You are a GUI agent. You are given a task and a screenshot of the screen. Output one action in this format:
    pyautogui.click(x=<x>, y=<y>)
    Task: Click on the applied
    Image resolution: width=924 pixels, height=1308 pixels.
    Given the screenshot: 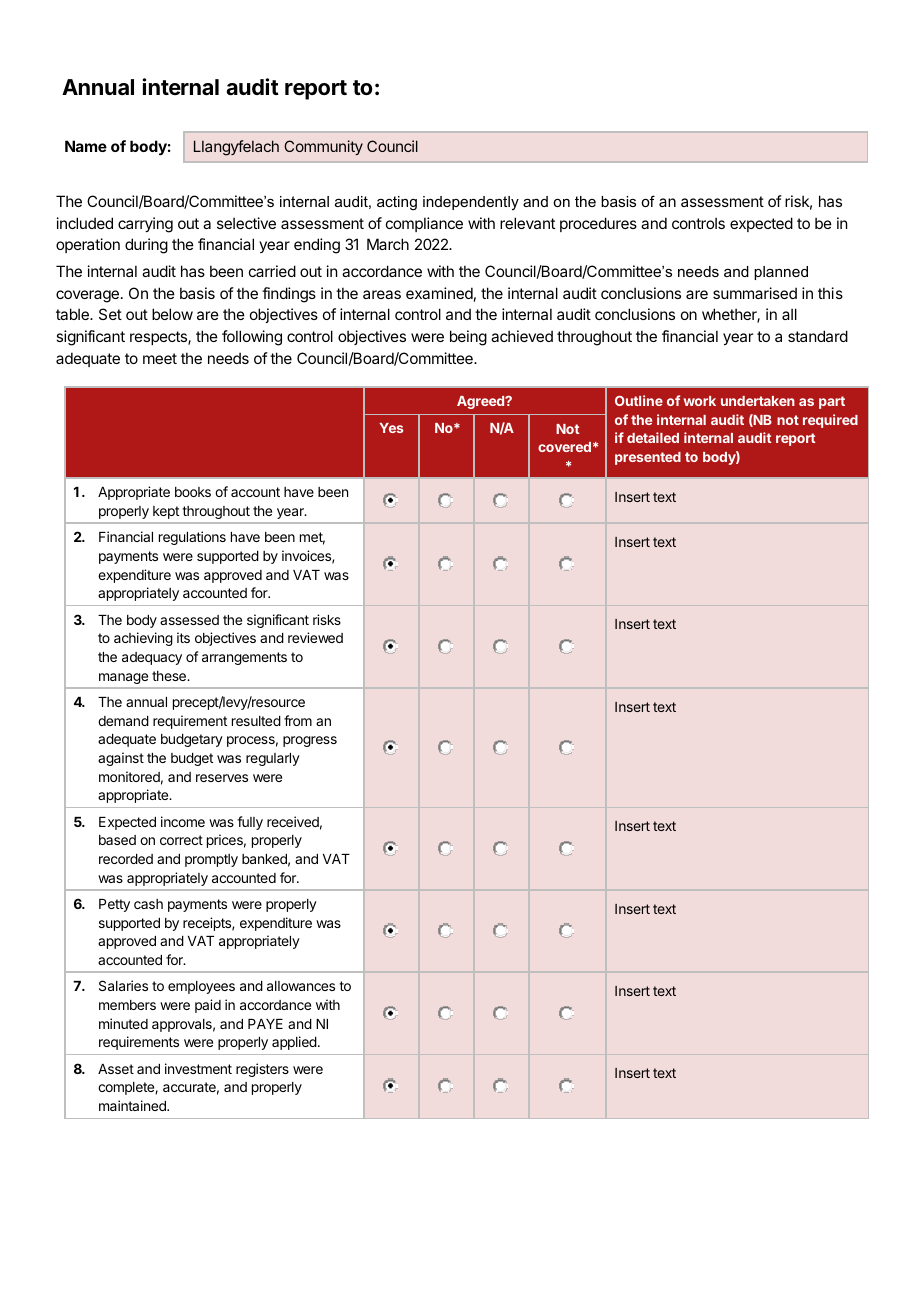 What is the action you would take?
    pyautogui.click(x=294, y=1043)
